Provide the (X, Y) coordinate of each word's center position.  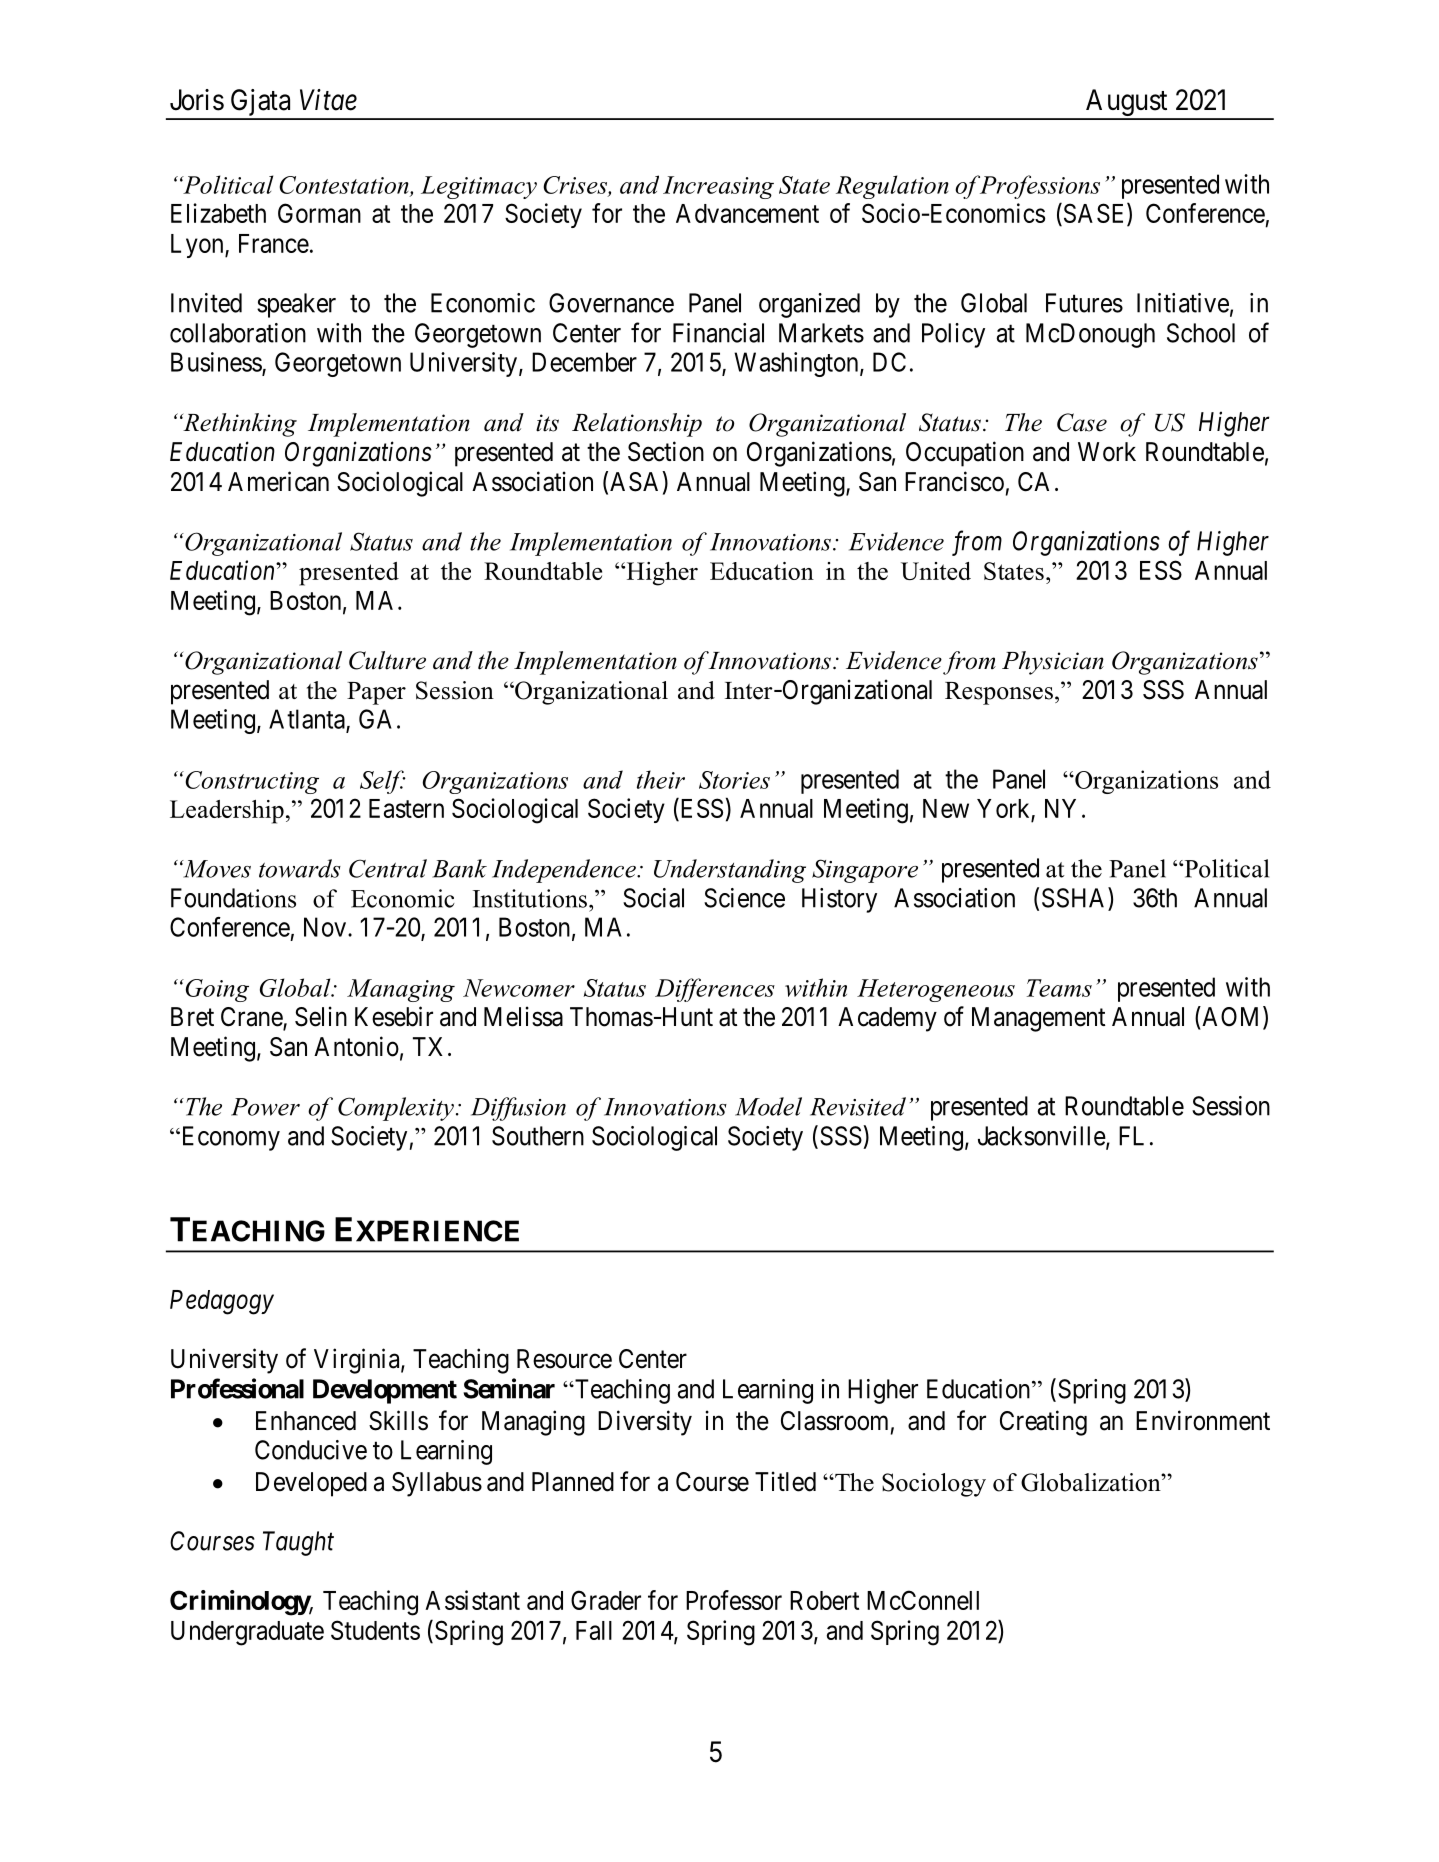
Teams (1059, 988)
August (1127, 104)
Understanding (730, 871)
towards (300, 868)
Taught (298, 1543)
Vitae (328, 100)
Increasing (718, 187)
